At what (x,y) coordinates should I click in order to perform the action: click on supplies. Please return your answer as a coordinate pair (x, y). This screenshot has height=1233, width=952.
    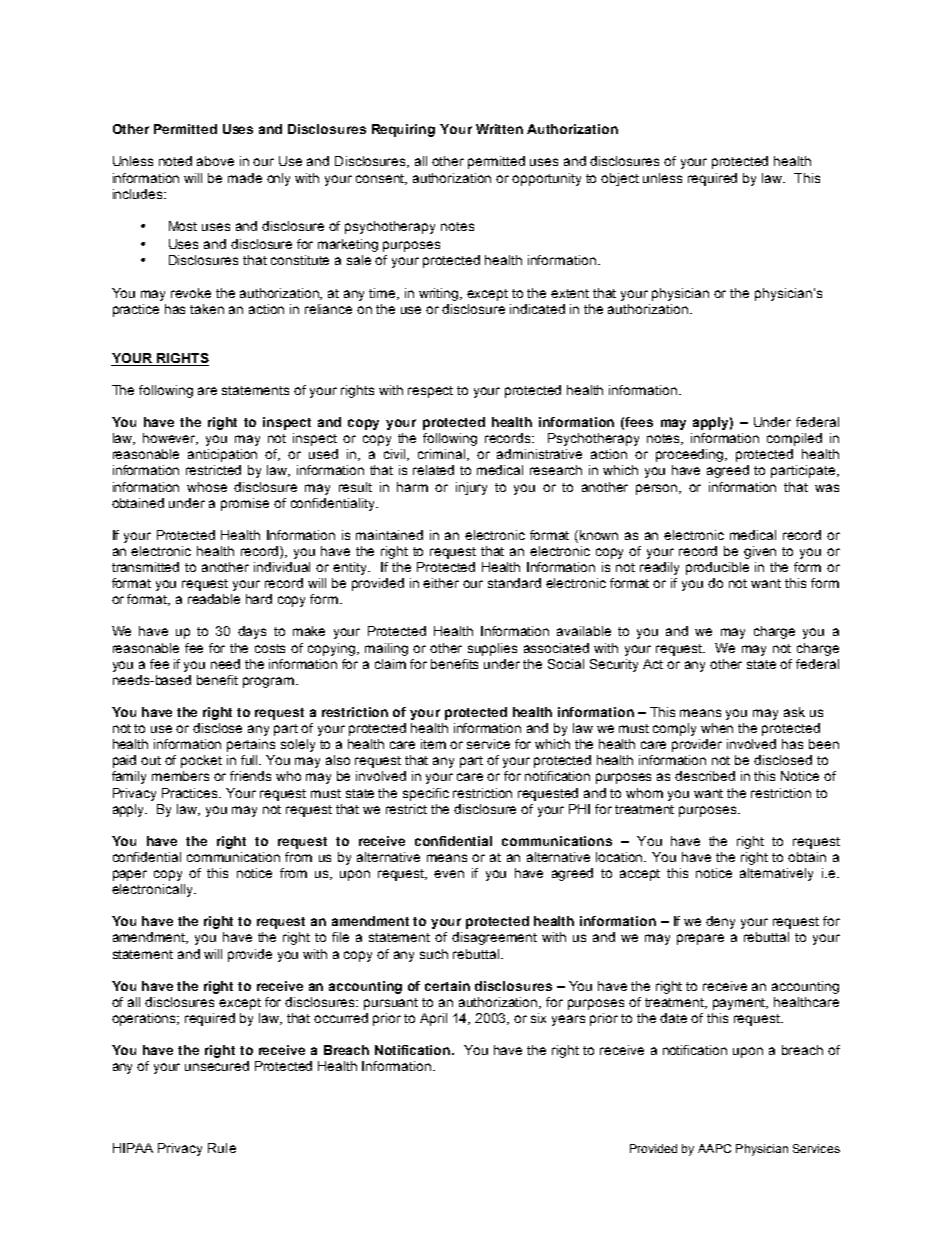
    Looking at the image, I should click on (492, 649).
